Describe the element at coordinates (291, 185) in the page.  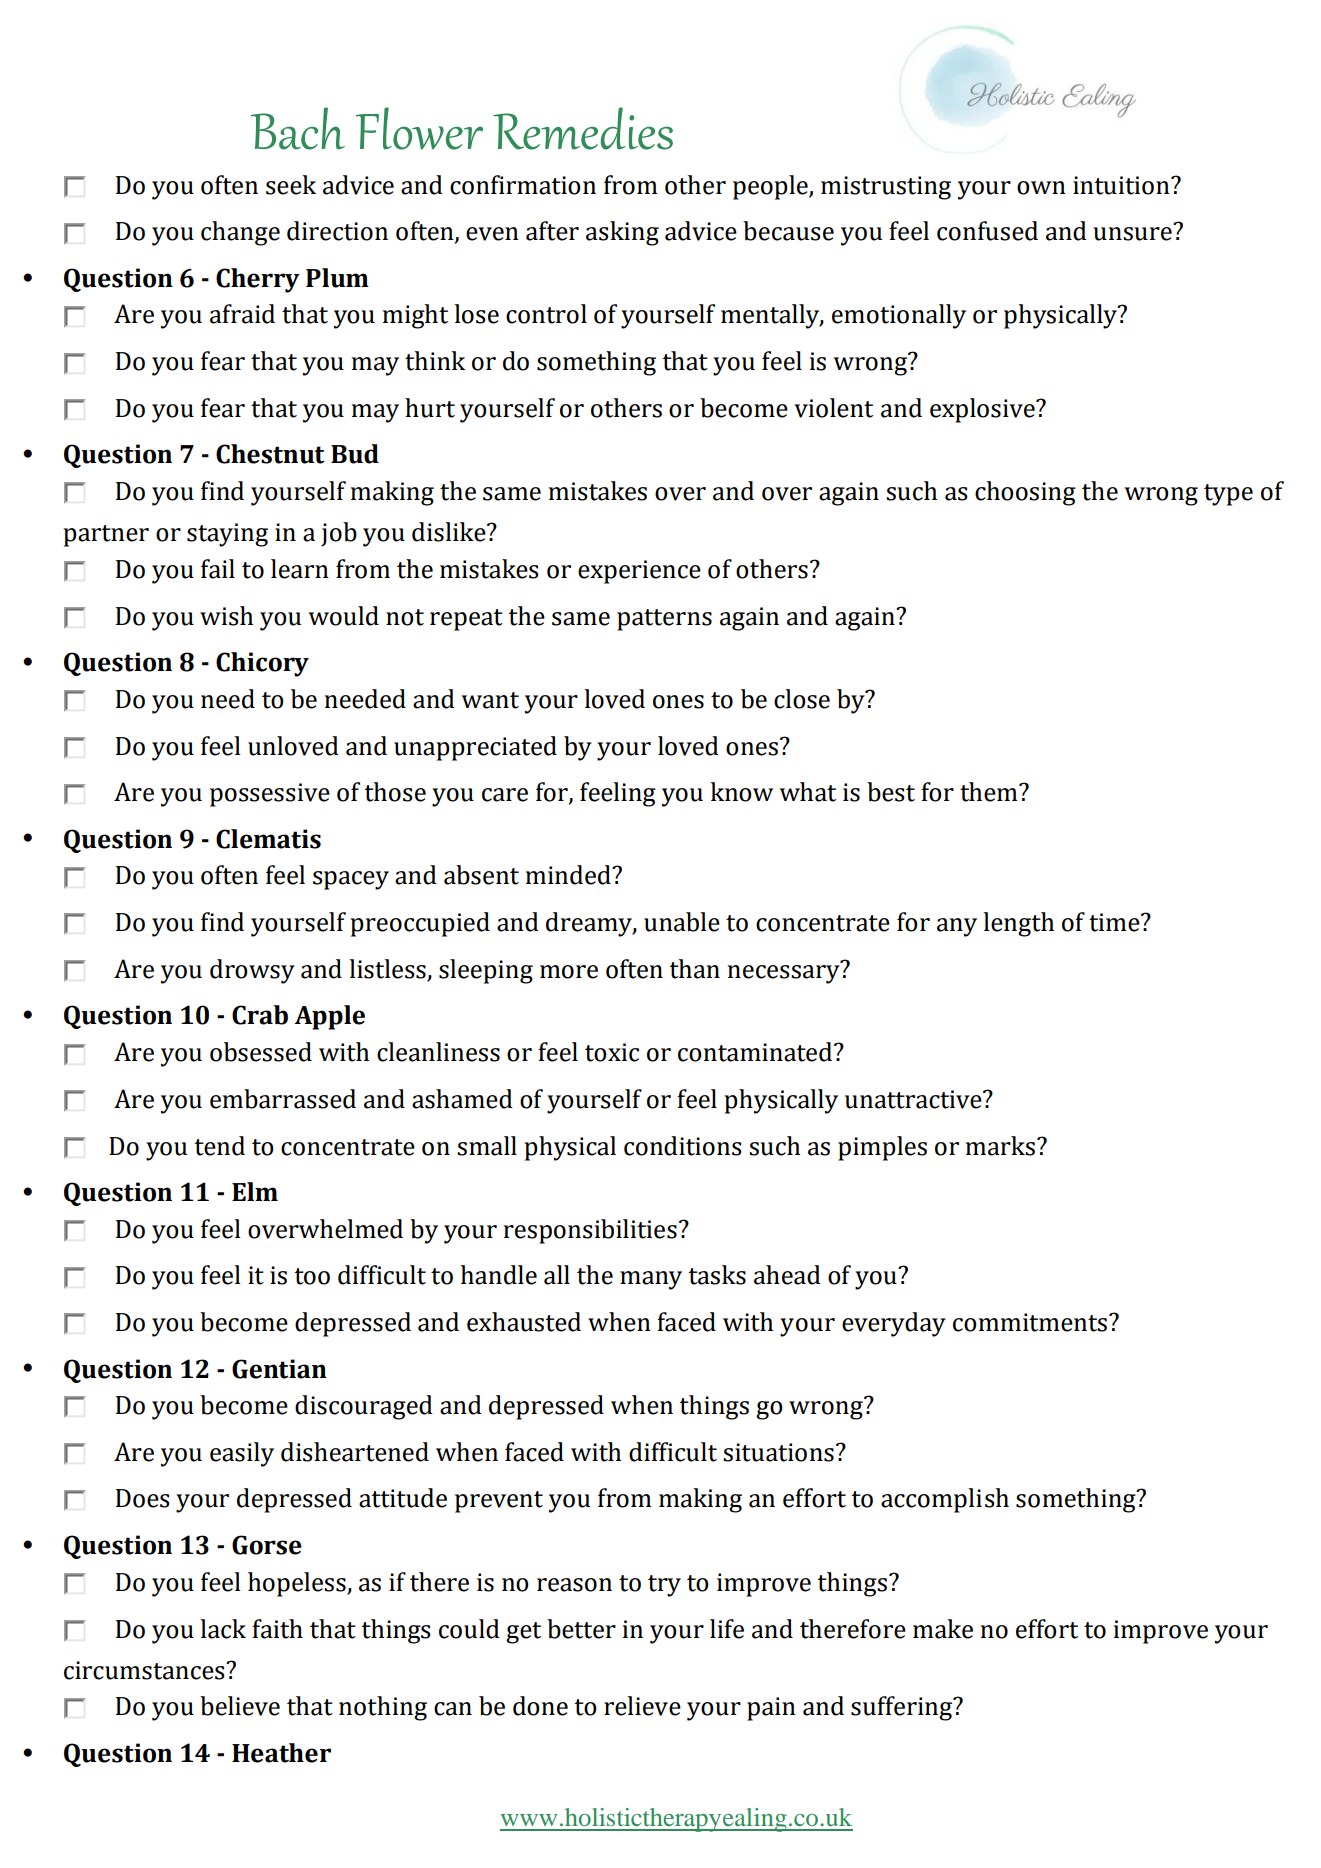
I see `seek` at that location.
